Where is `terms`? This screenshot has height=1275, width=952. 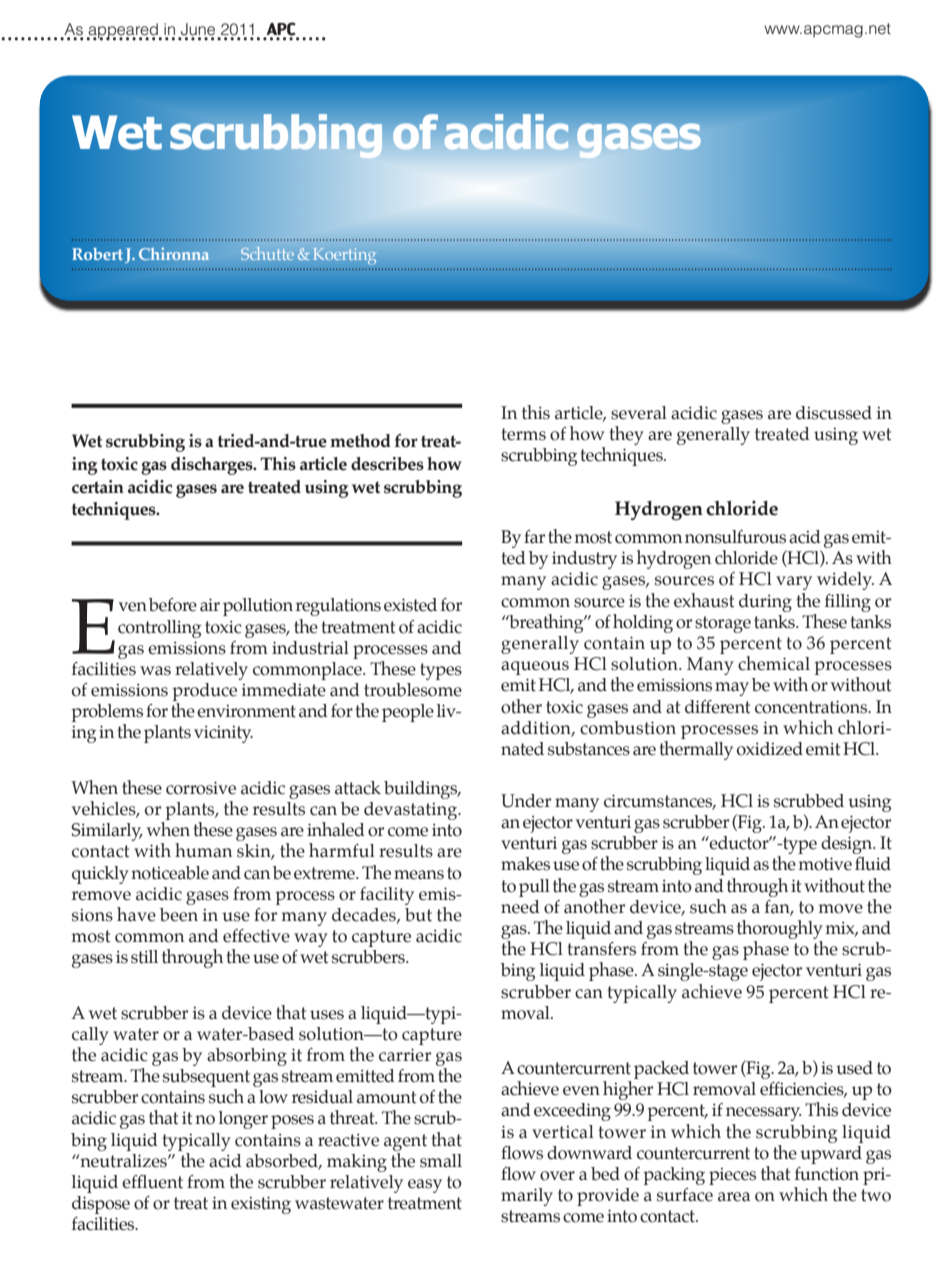 terms is located at coordinates (523, 434).
